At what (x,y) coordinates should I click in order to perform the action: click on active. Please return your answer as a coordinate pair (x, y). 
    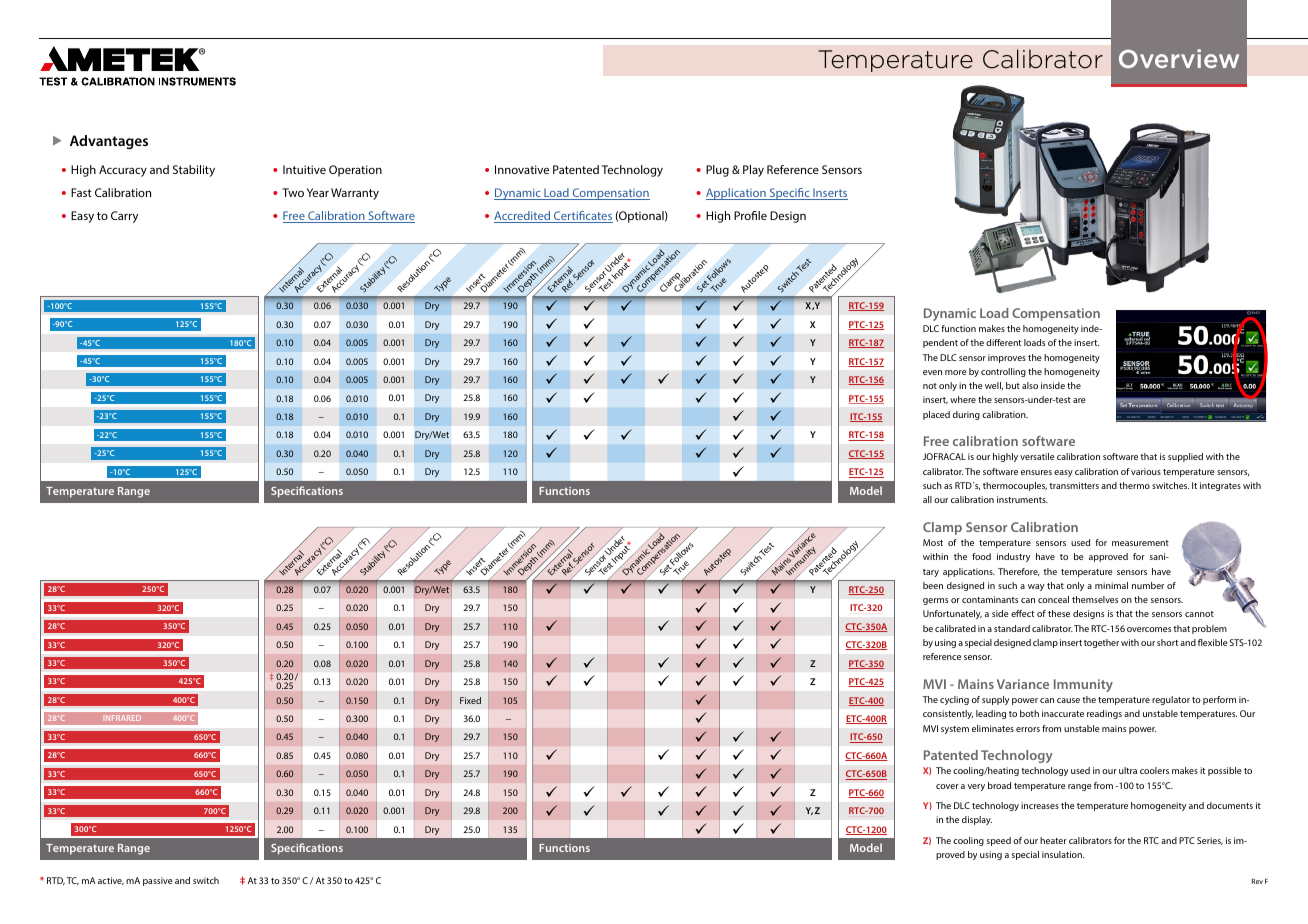
    Looking at the image, I should click on (111, 881).
